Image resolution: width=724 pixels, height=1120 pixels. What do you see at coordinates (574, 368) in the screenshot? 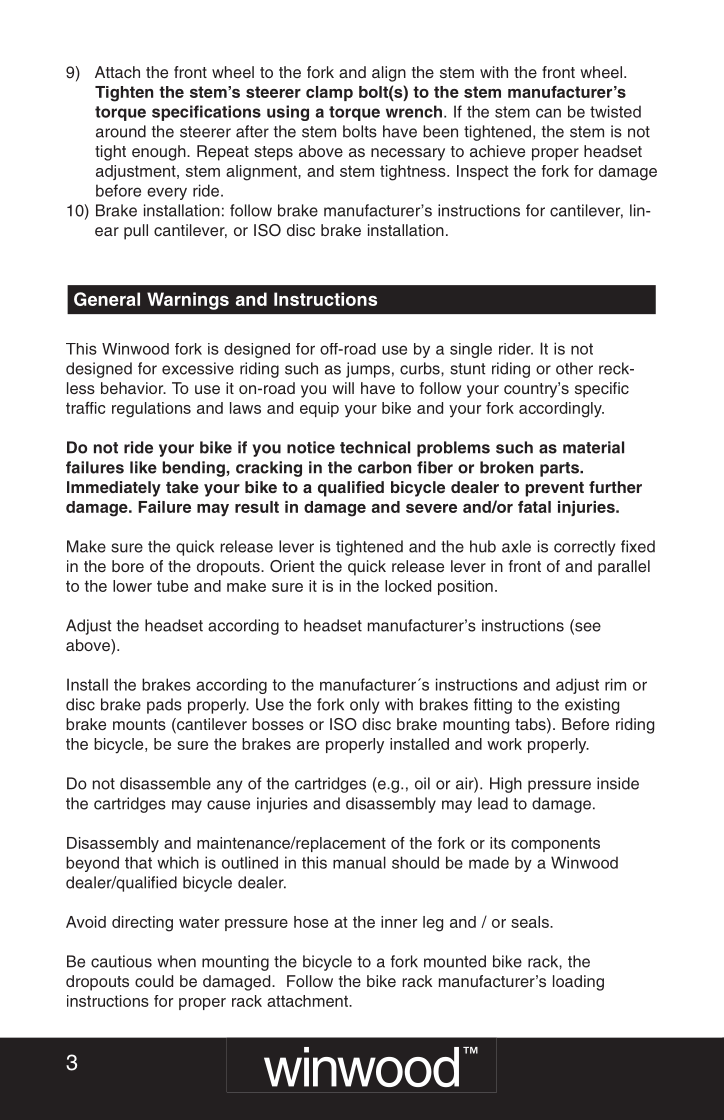
I see `other` at bounding box center [574, 368].
